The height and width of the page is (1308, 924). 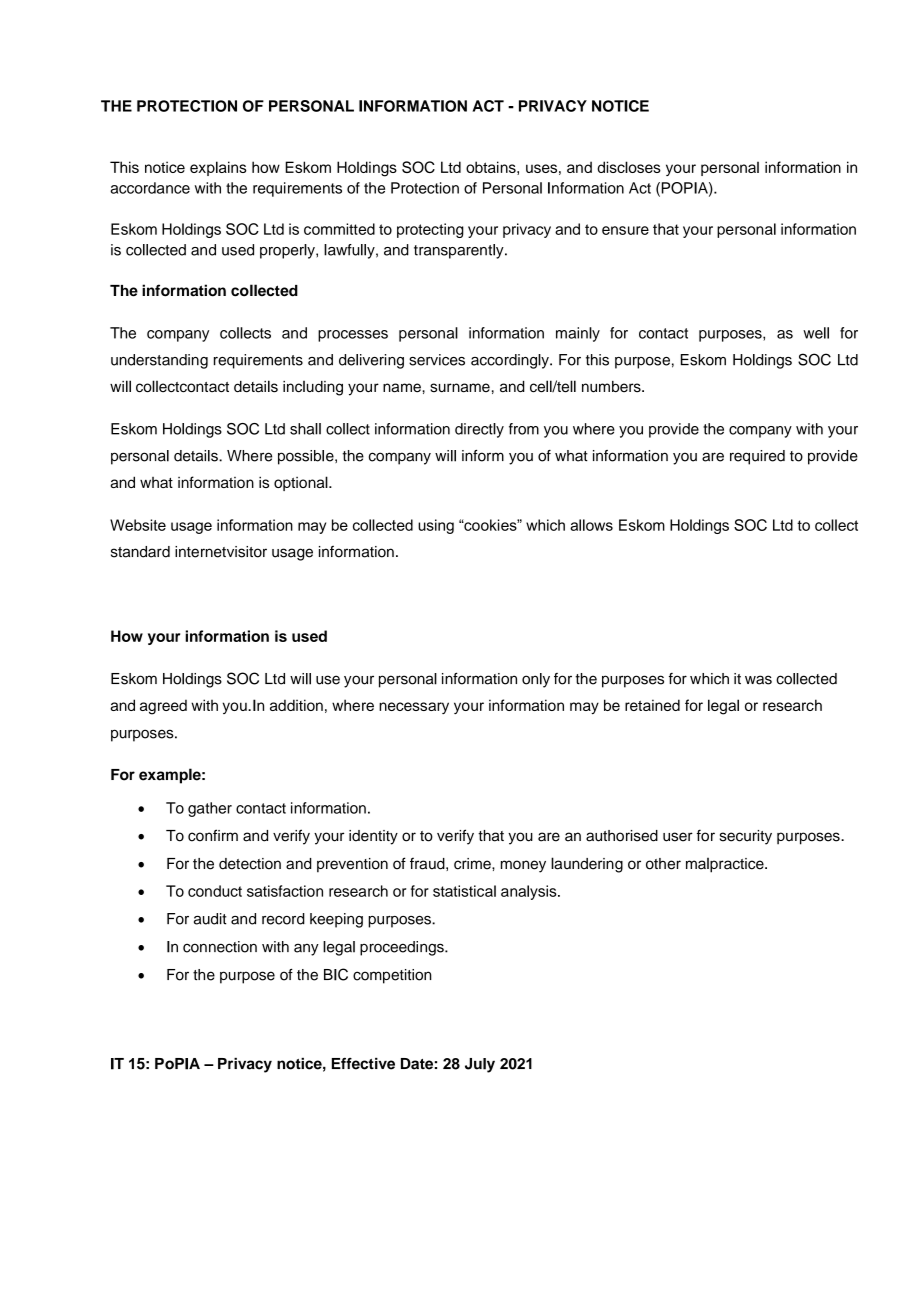 What do you see at coordinates (430, 230) in the page?
I see `protecting` at bounding box center [430, 230].
